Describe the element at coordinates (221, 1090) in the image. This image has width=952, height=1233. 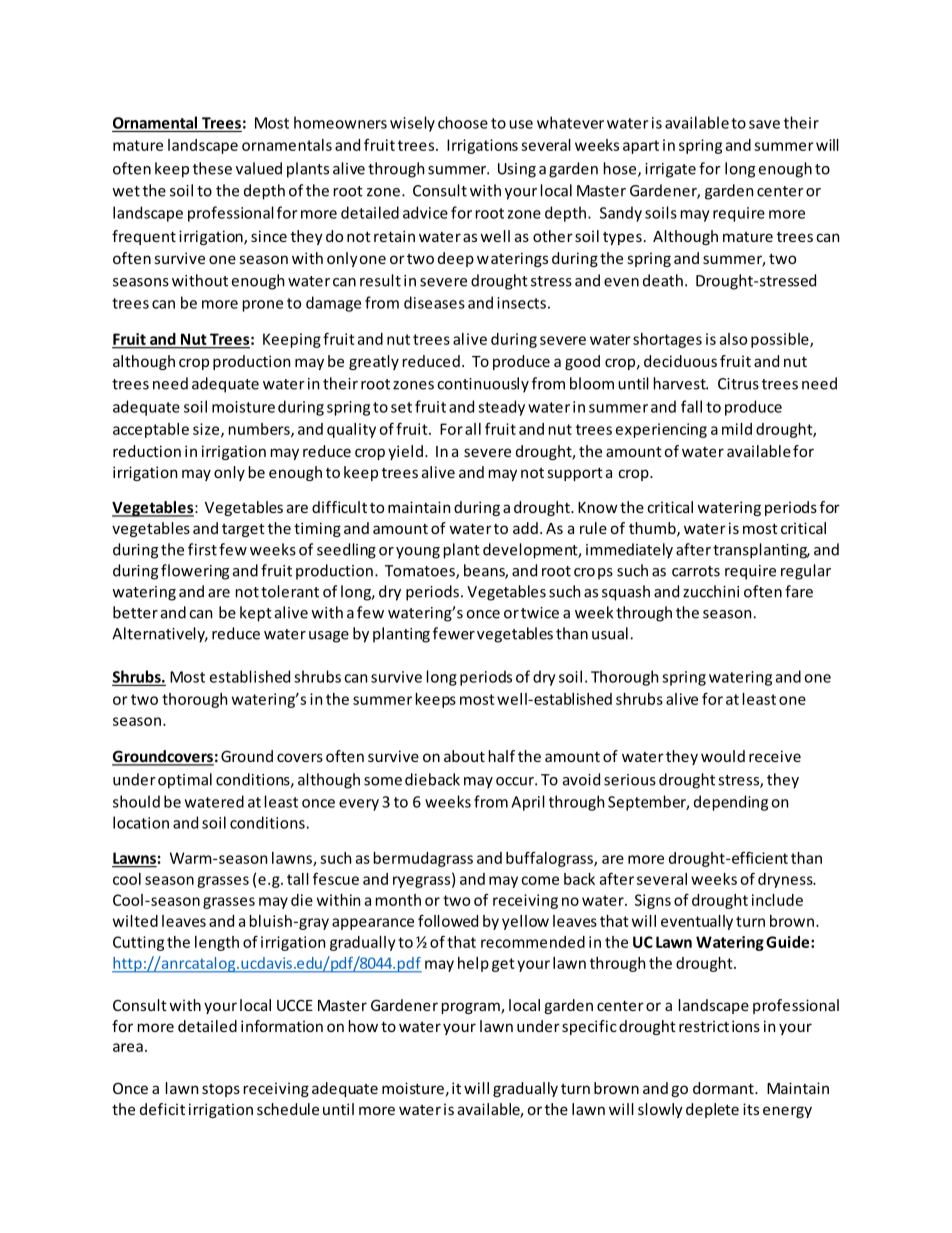
I see `stops` at that location.
